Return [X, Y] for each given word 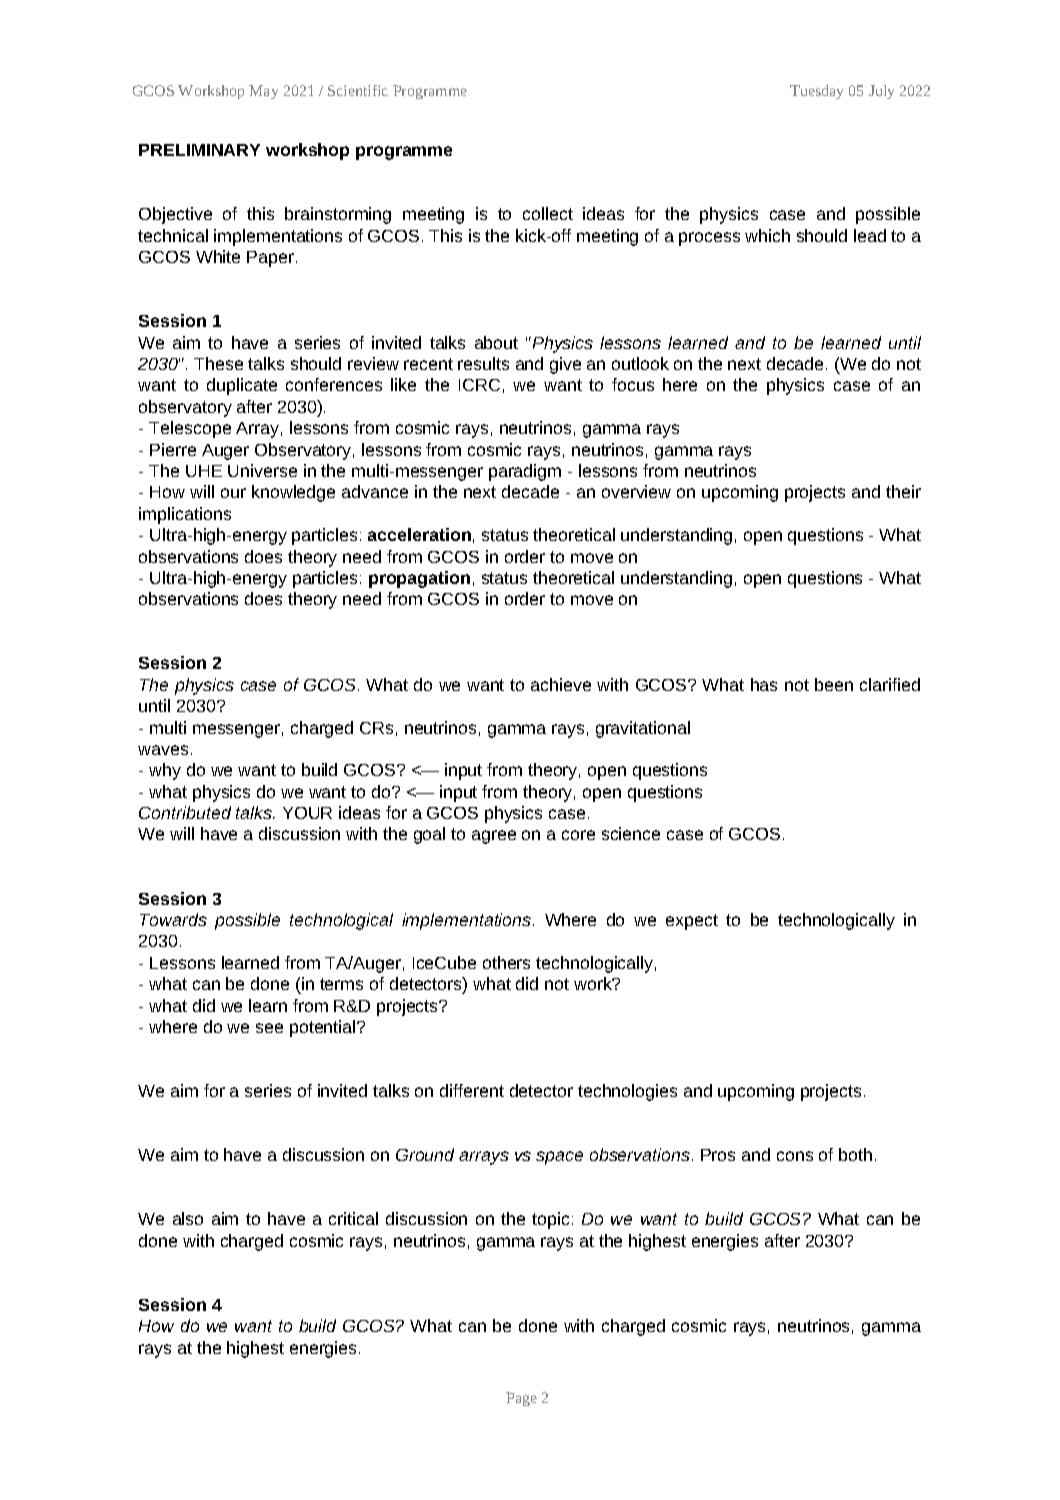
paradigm [525, 472]
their [903, 491]
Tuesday [816, 92]
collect [548, 213]
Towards [173, 919]
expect [692, 922]
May [263, 92]
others [506, 962]
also [188, 1218]
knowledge [293, 493]
